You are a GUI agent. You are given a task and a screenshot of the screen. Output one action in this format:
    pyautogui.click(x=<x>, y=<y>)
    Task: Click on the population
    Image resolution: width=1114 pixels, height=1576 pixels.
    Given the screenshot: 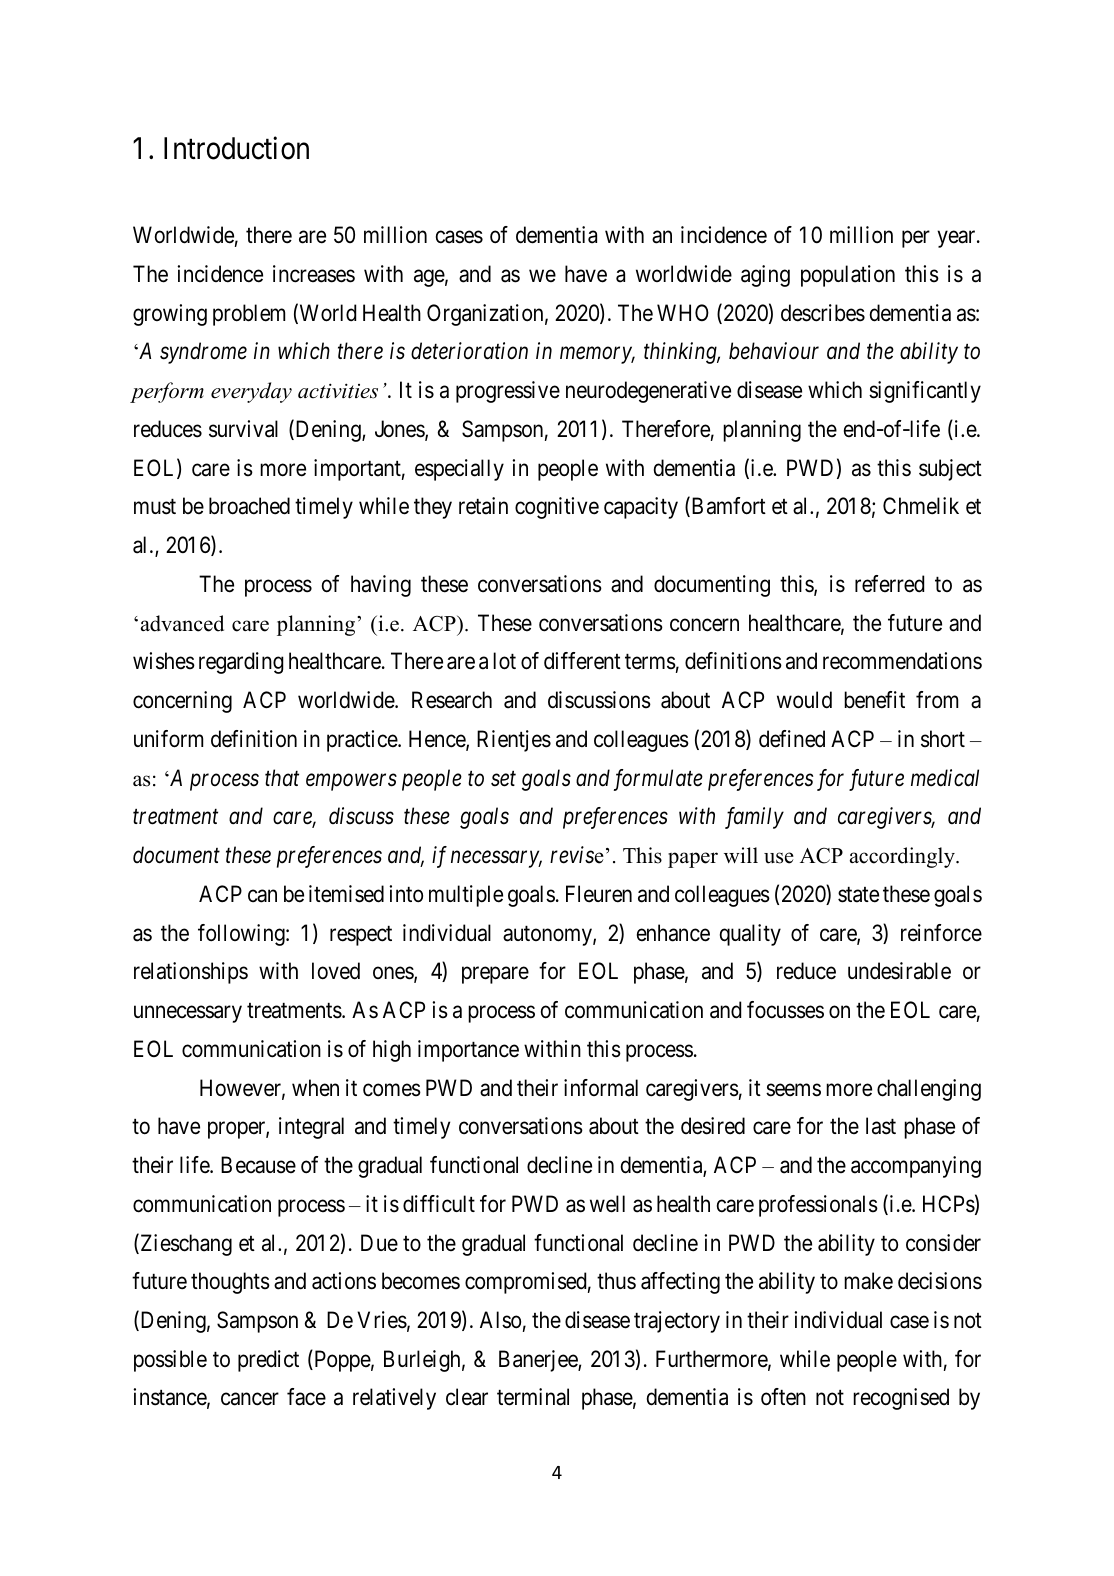 What is the action you would take?
    pyautogui.click(x=848, y=276)
